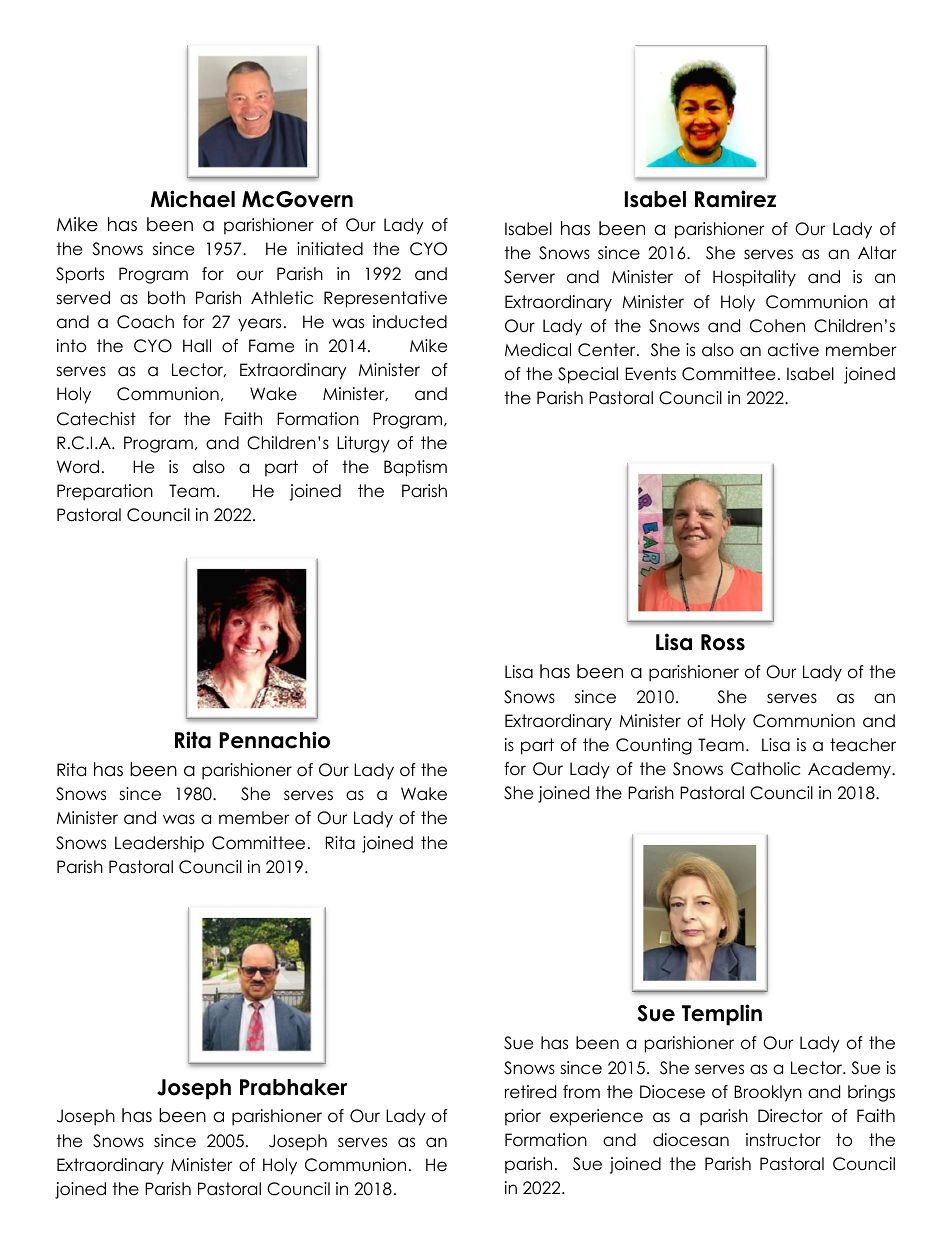  What do you see at coordinates (723, 642) in the screenshot?
I see `Ross` at bounding box center [723, 642].
